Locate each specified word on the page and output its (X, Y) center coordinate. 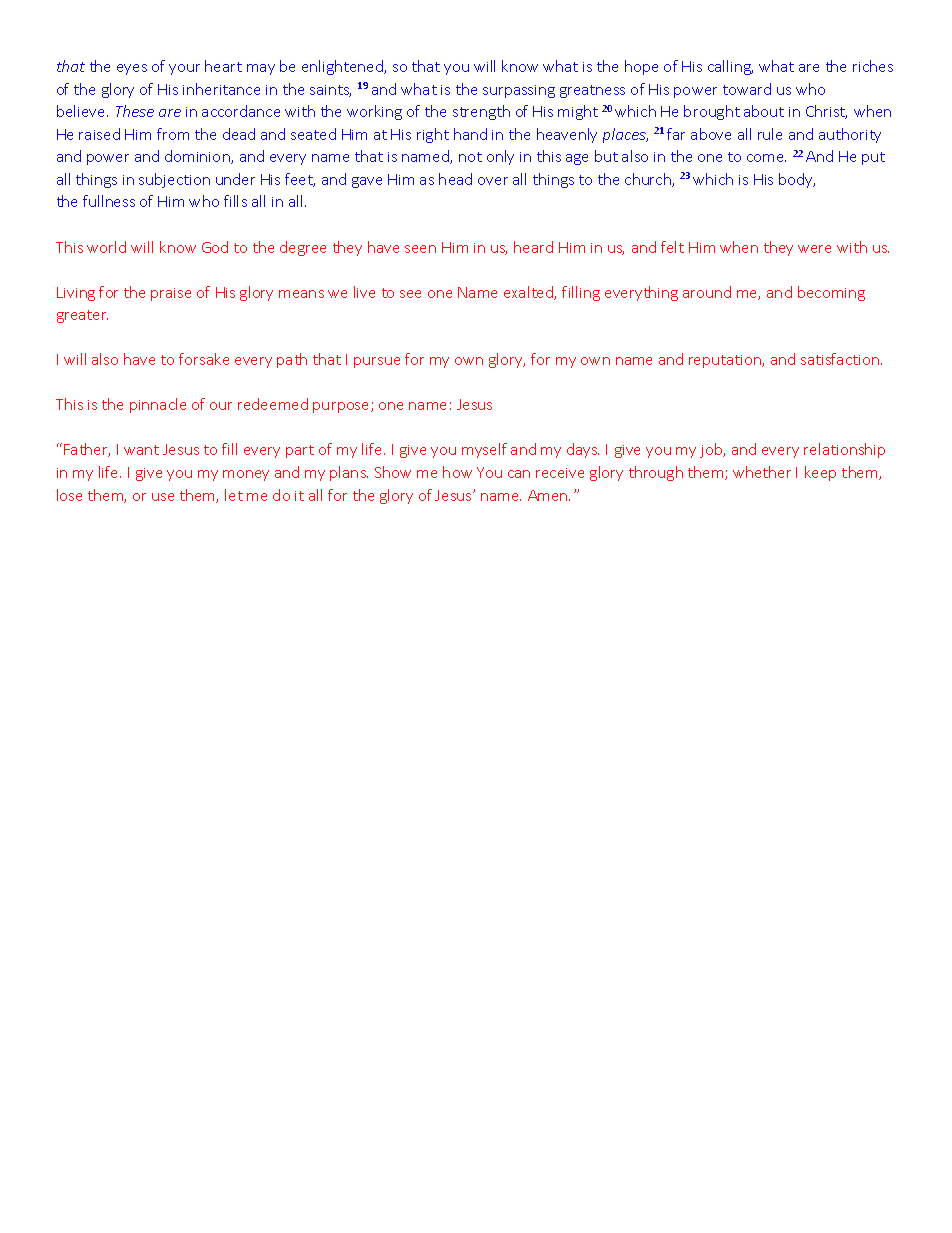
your (184, 69)
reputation (726, 361)
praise (171, 294)
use (163, 497)
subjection (174, 180)
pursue (377, 362)
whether (762, 472)
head (455, 179)
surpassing (519, 91)
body (797, 180)
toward (747, 89)
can (519, 474)
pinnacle (158, 405)
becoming (831, 293)
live (364, 292)
